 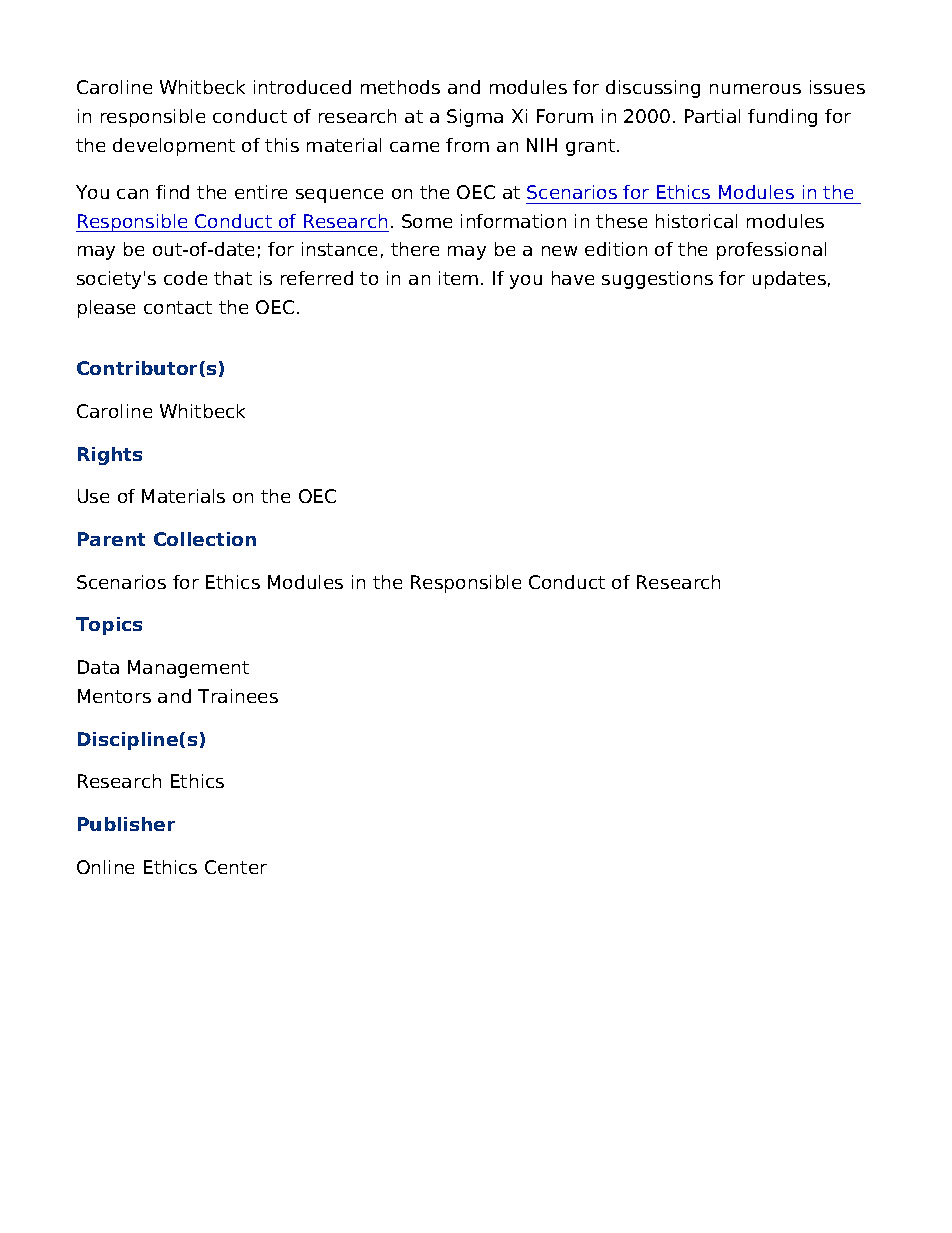 What do you see at coordinates (238, 696) in the screenshot?
I see `Trainees` at bounding box center [238, 696].
